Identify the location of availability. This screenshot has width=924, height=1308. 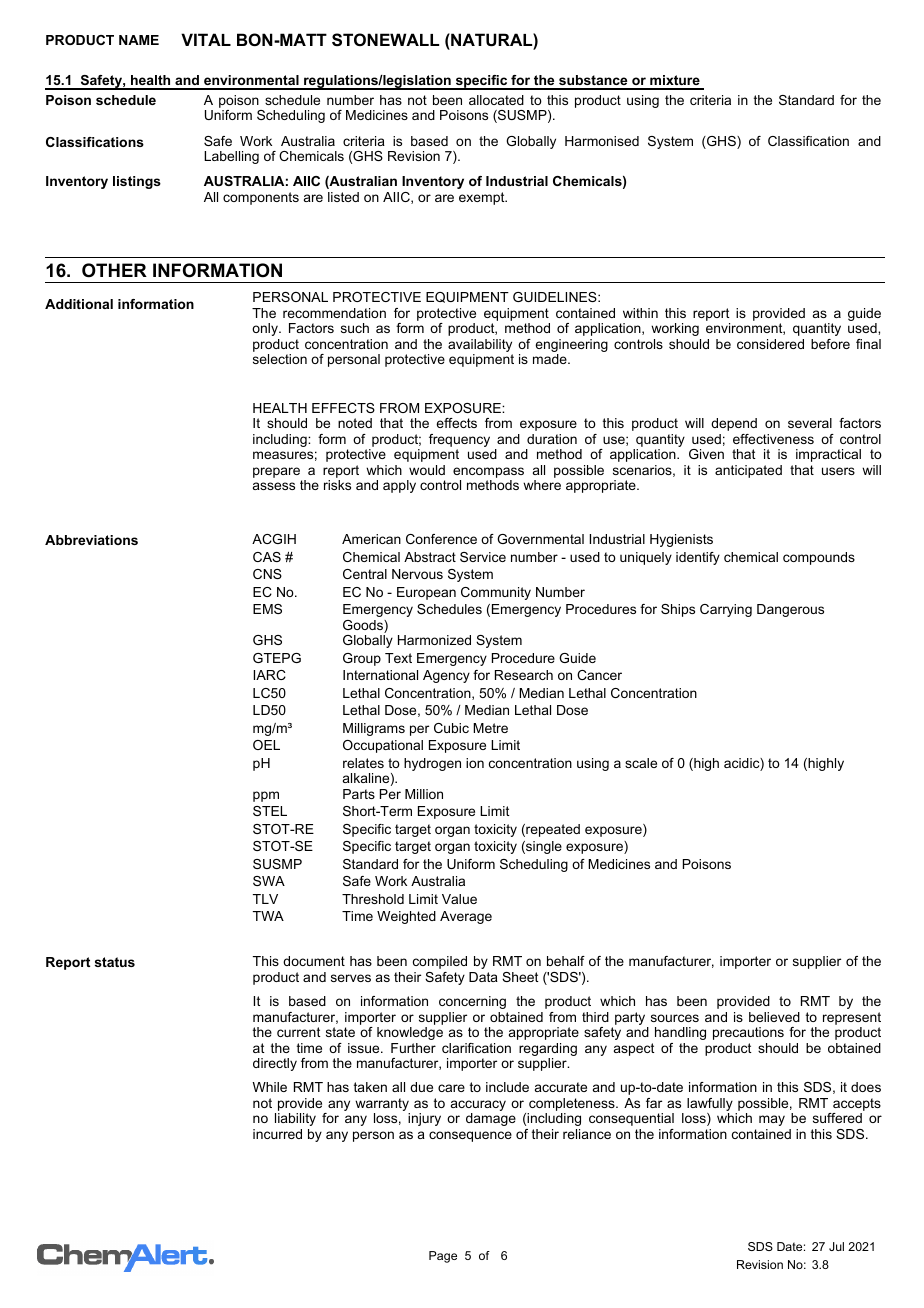
(480, 347).
